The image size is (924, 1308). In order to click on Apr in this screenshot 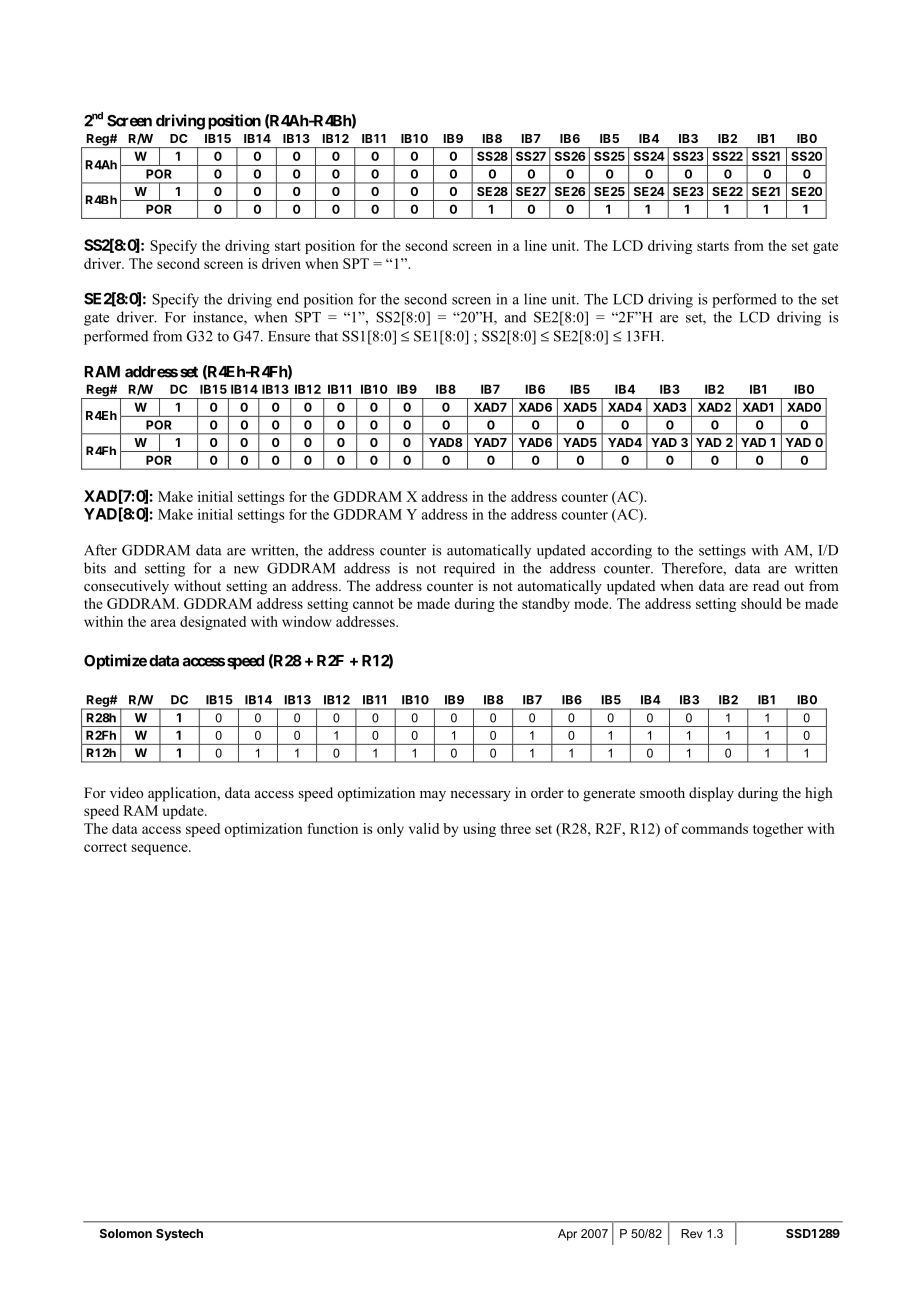, I will do `click(567, 1235)`.
